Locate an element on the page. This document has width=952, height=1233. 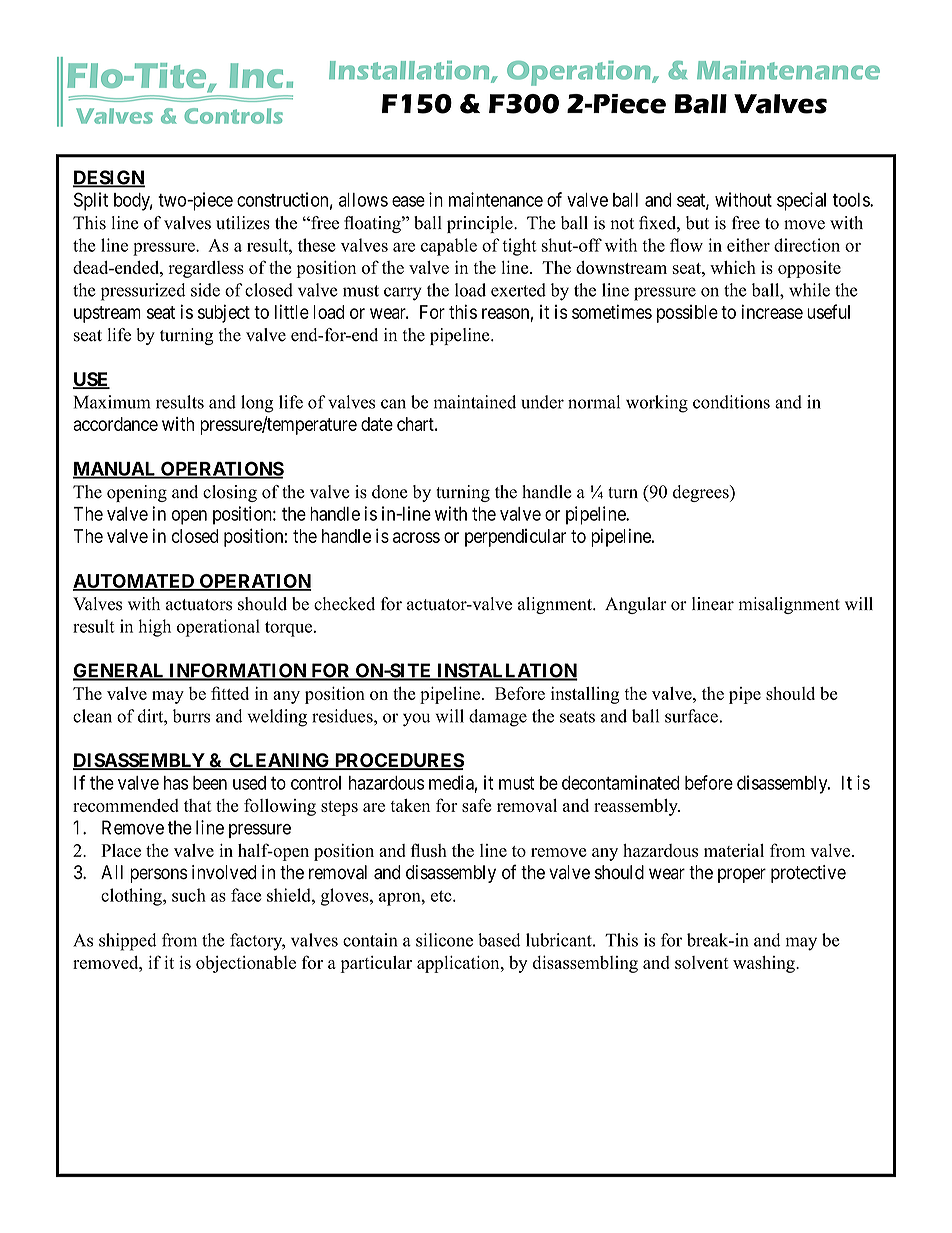
installing is located at coordinates (585, 695).
